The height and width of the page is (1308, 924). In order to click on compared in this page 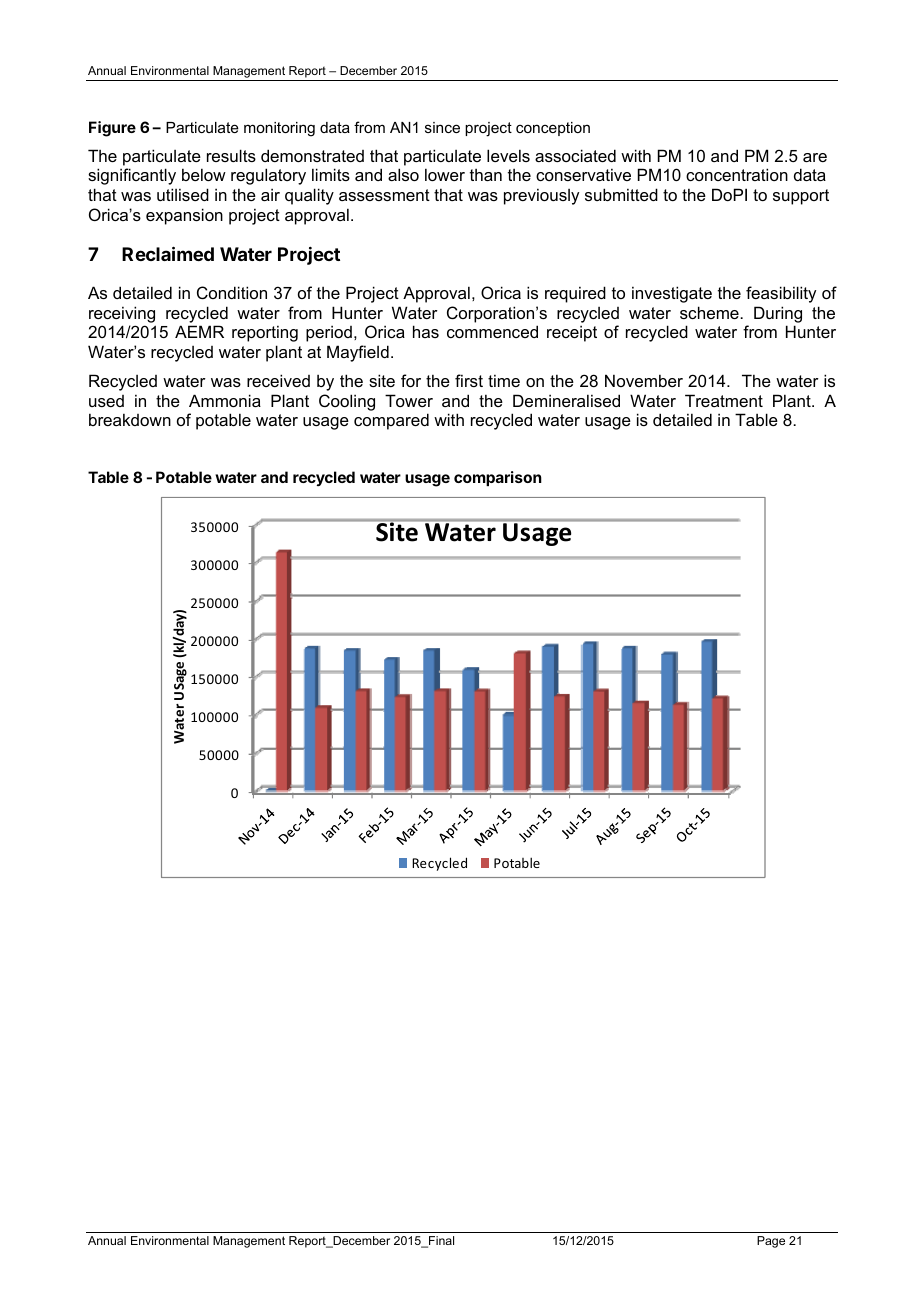, I will do `click(391, 421)`.
